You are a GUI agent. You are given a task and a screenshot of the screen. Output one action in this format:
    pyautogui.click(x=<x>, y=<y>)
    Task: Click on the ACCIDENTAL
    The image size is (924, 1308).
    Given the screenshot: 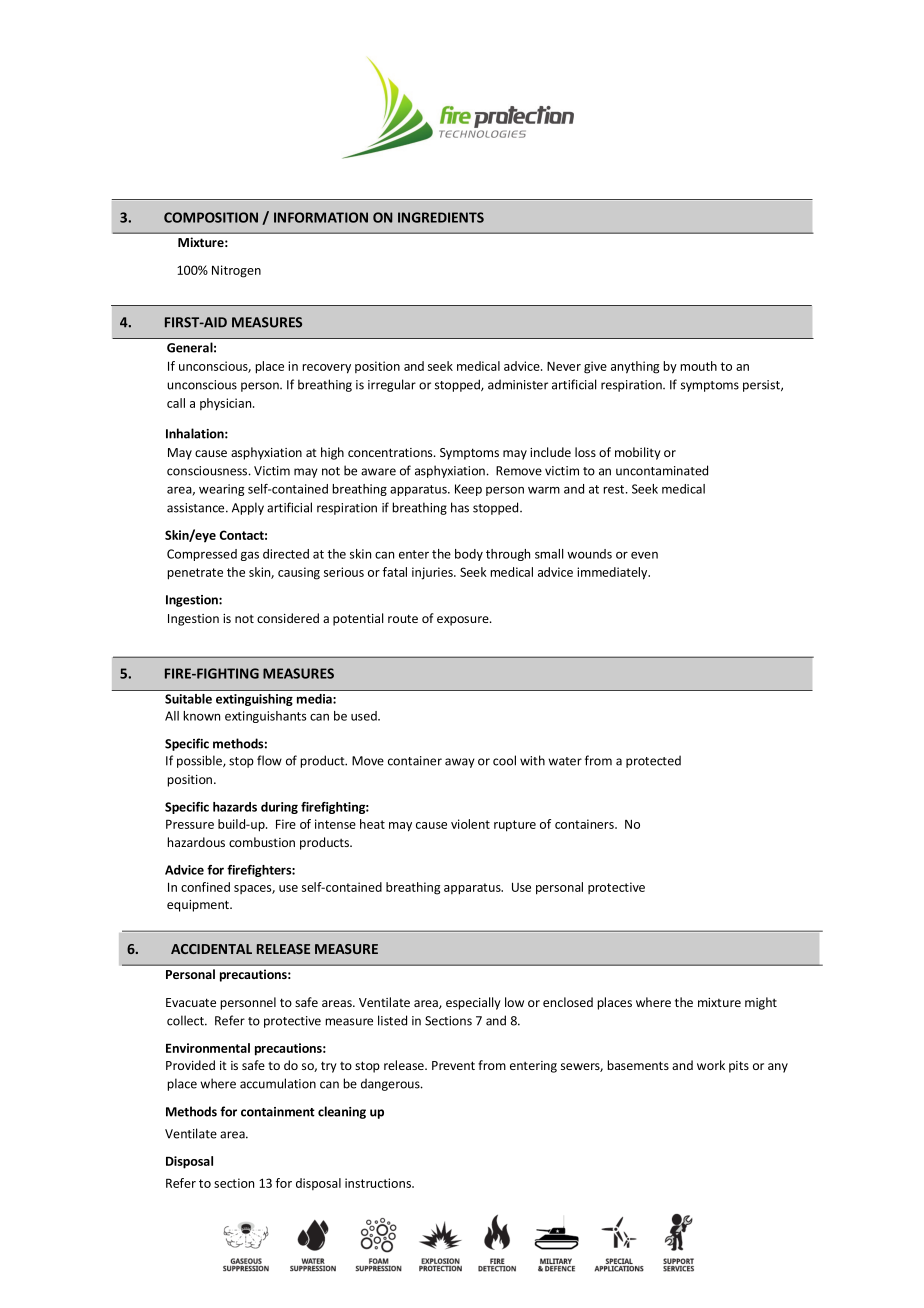 What is the action you would take?
    pyautogui.click(x=211, y=949)
